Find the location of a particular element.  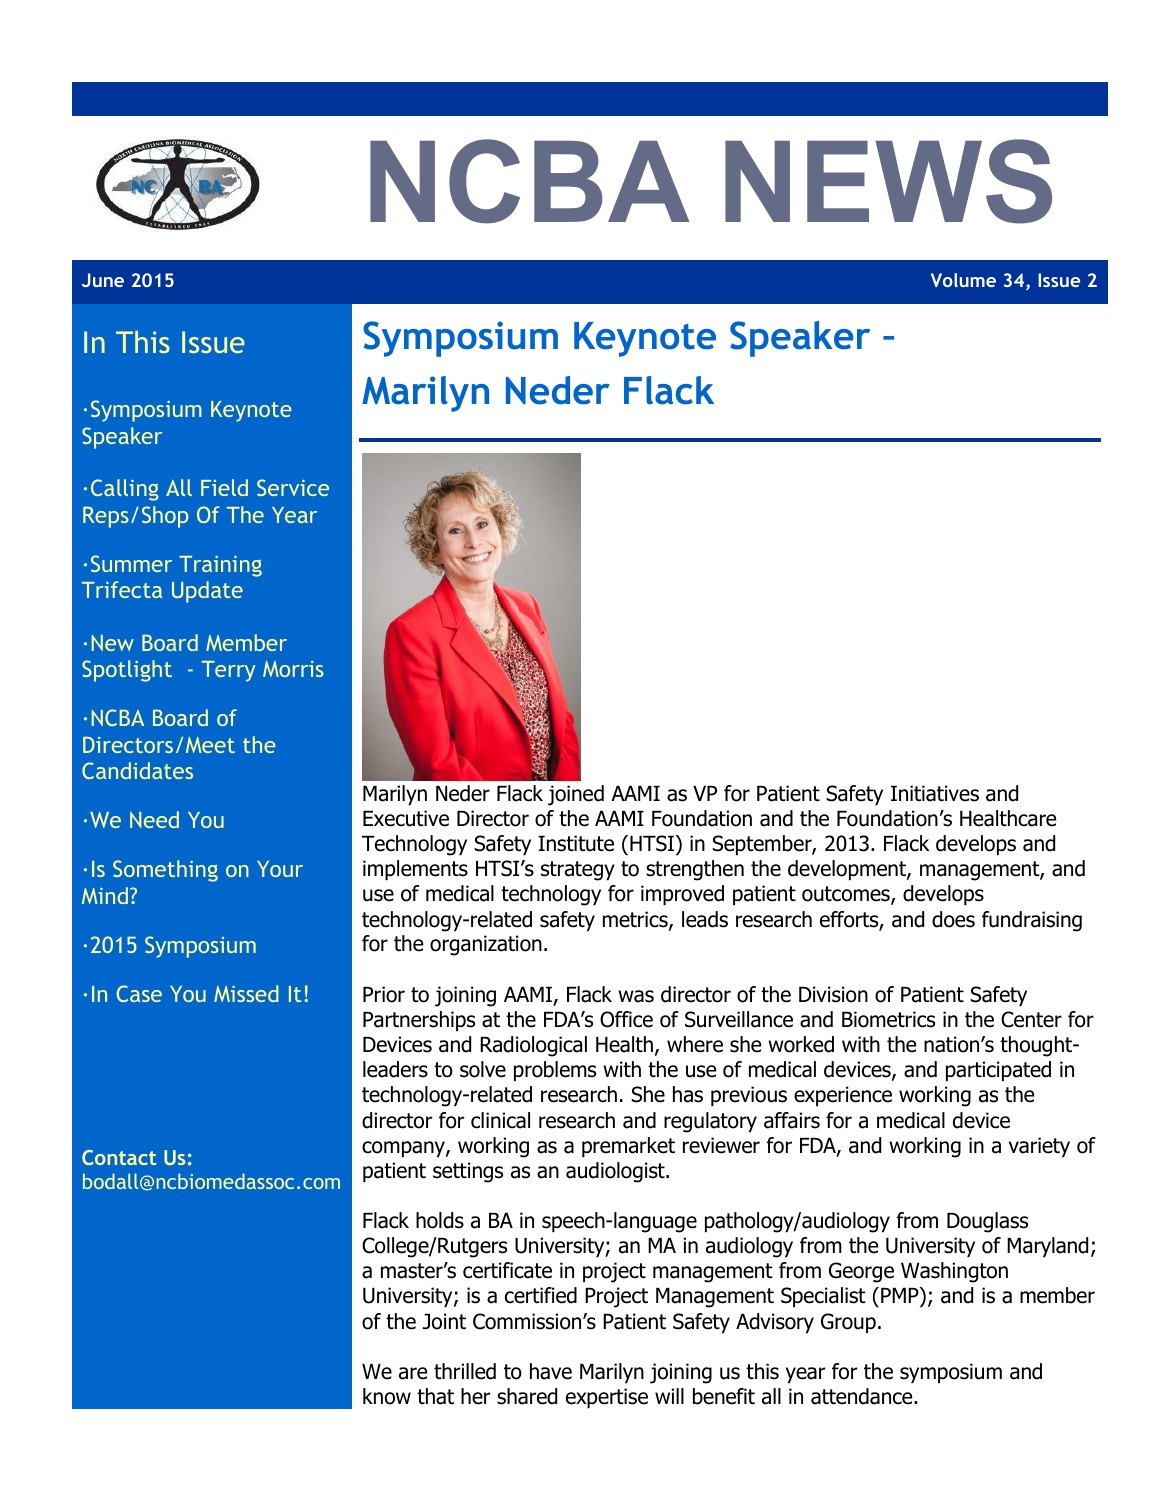

have is located at coordinates (551, 1371).
